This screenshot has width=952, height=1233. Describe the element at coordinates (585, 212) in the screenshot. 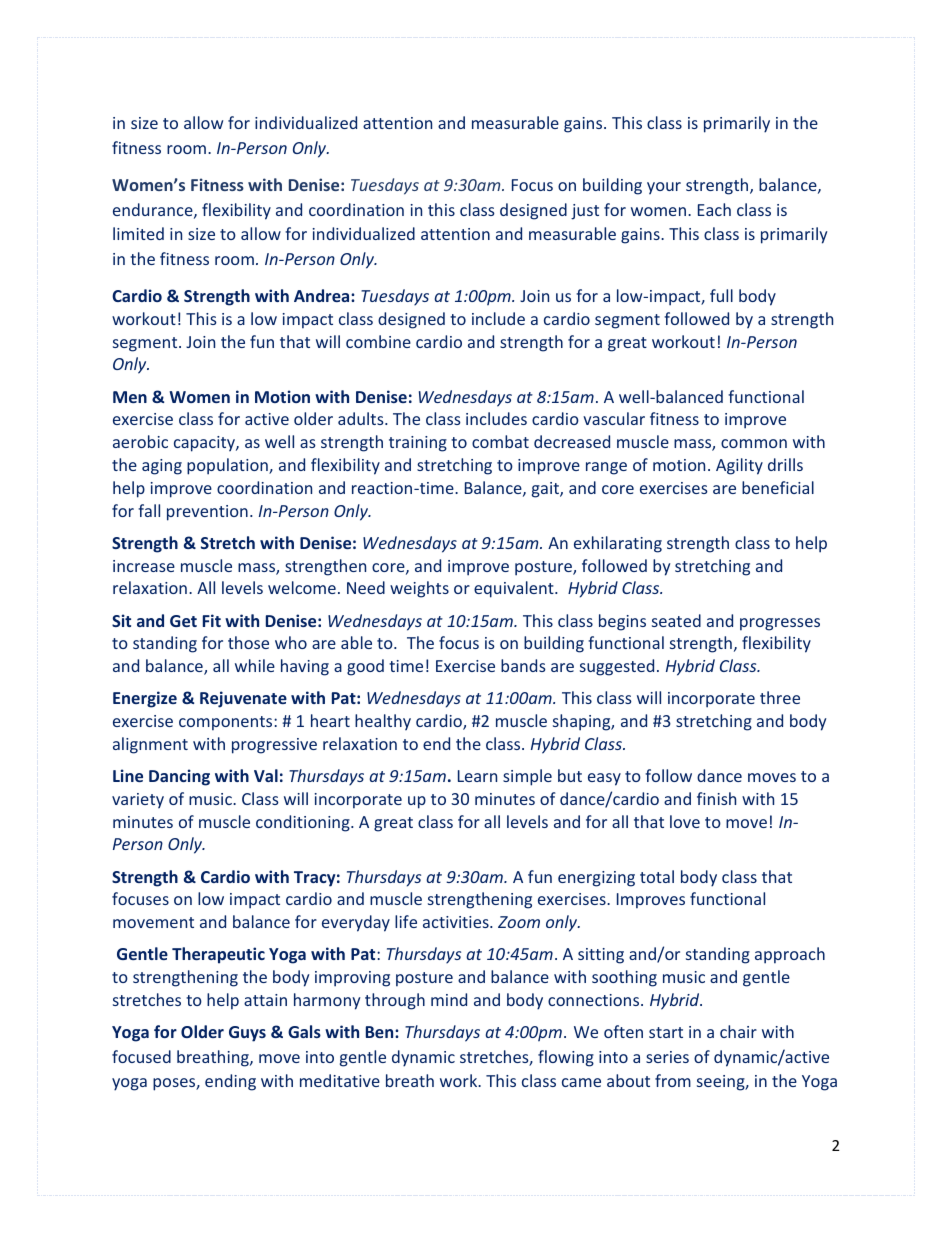

I see `just` at that location.
